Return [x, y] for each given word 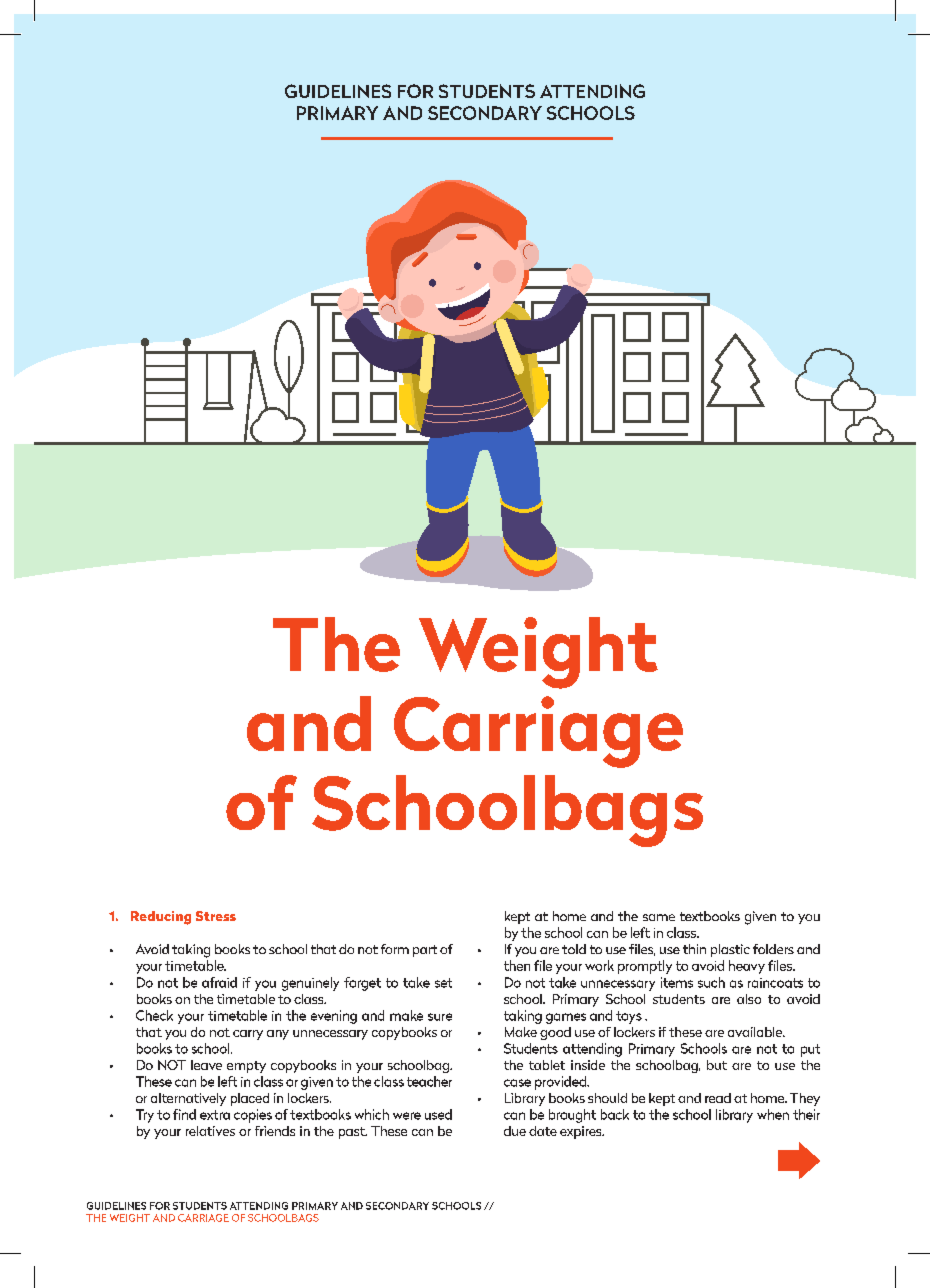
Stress [216, 916]
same [659, 917]
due [515, 1131]
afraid [219, 982]
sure [440, 1017]
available [756, 1032]
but [717, 1065]
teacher [429, 1081]
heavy [747, 967]
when [773, 1114]
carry [248, 1035]
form [395, 949]
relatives [210, 1131]
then [517, 965]
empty [246, 1067]
